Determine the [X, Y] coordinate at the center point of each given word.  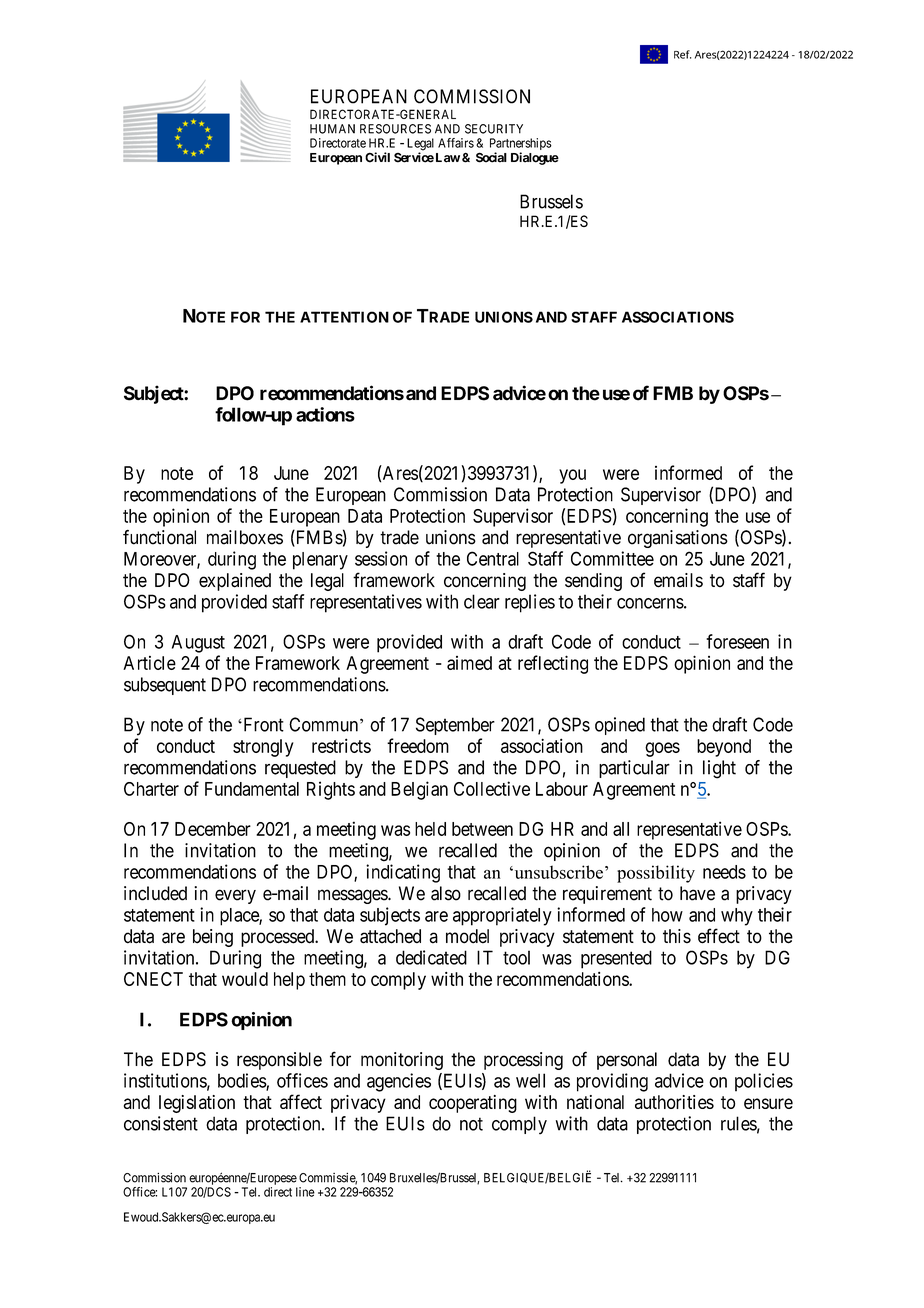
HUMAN [332, 129]
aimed [469, 663]
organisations [678, 539]
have [697, 893]
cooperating [473, 1104]
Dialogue [535, 158]
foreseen [737, 641]
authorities [674, 1102]
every [235, 896]
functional [159, 537]
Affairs [456, 143]
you [572, 476]
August [198, 644]
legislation [197, 1104]
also [446, 893]
